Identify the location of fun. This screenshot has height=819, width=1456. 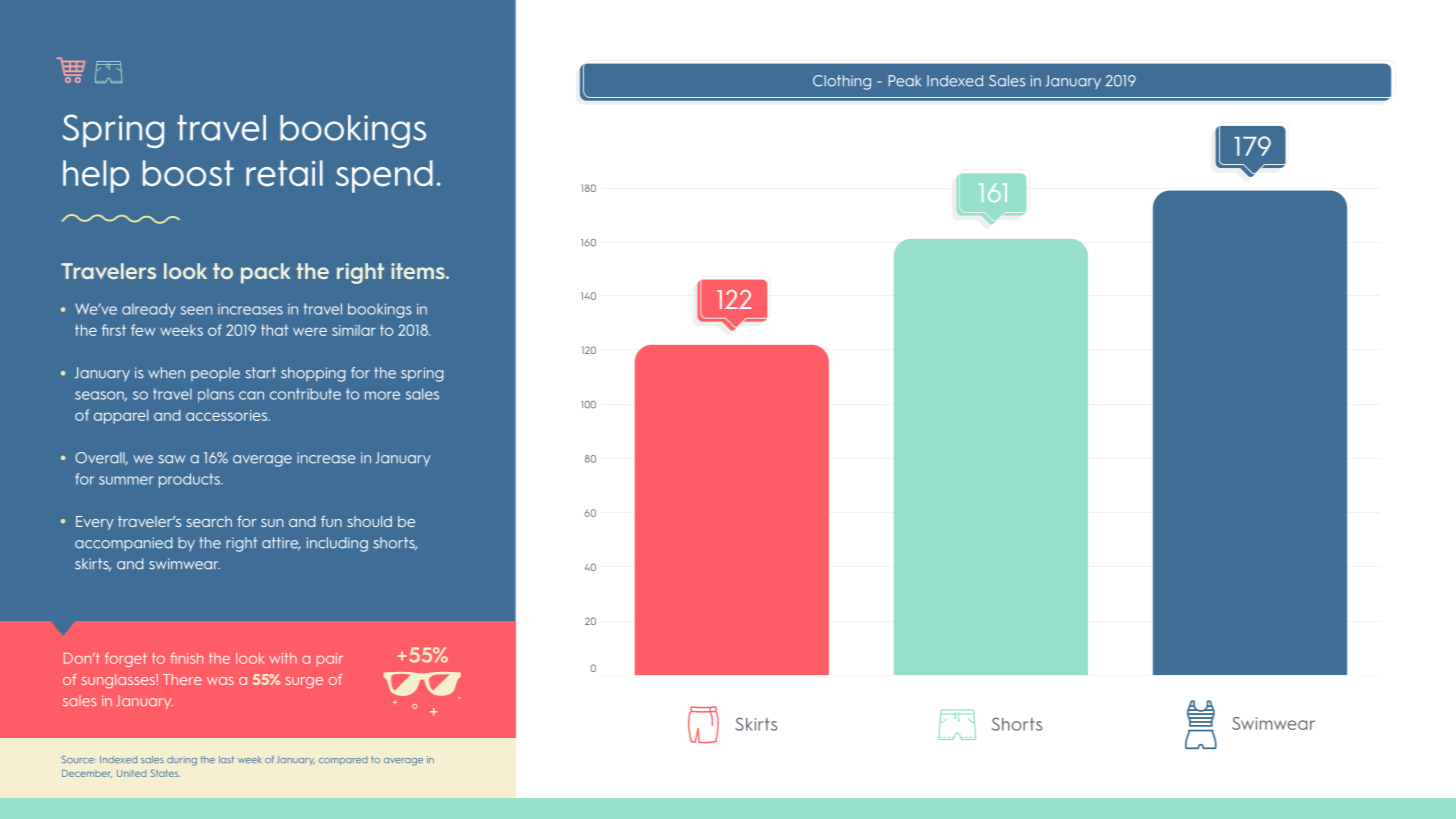
(331, 521).
